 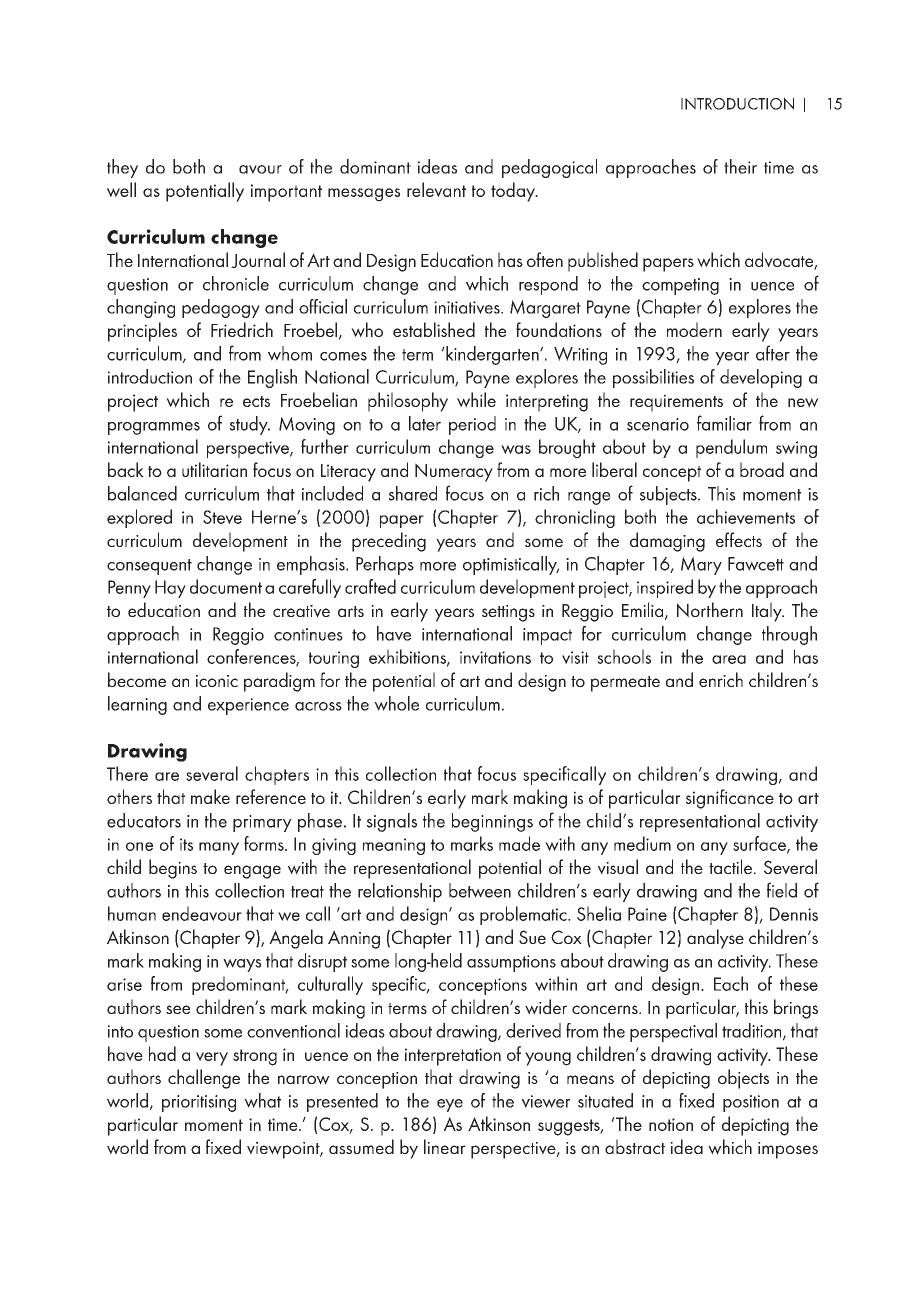 What do you see at coordinates (436, 189) in the screenshot?
I see `relevant` at bounding box center [436, 189].
